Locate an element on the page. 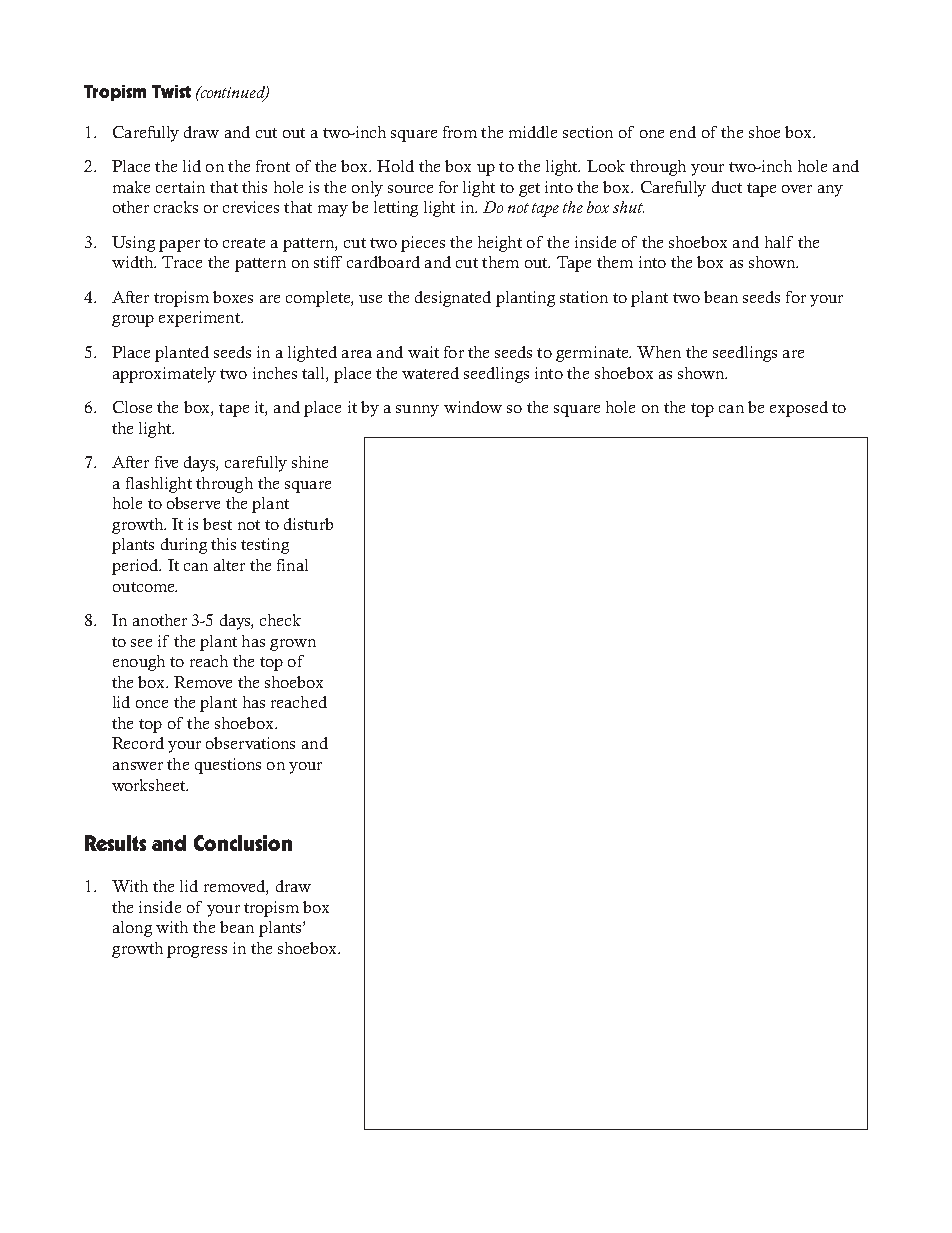 The width and height of the image is (952, 1233). Twist is located at coordinates (171, 91).
